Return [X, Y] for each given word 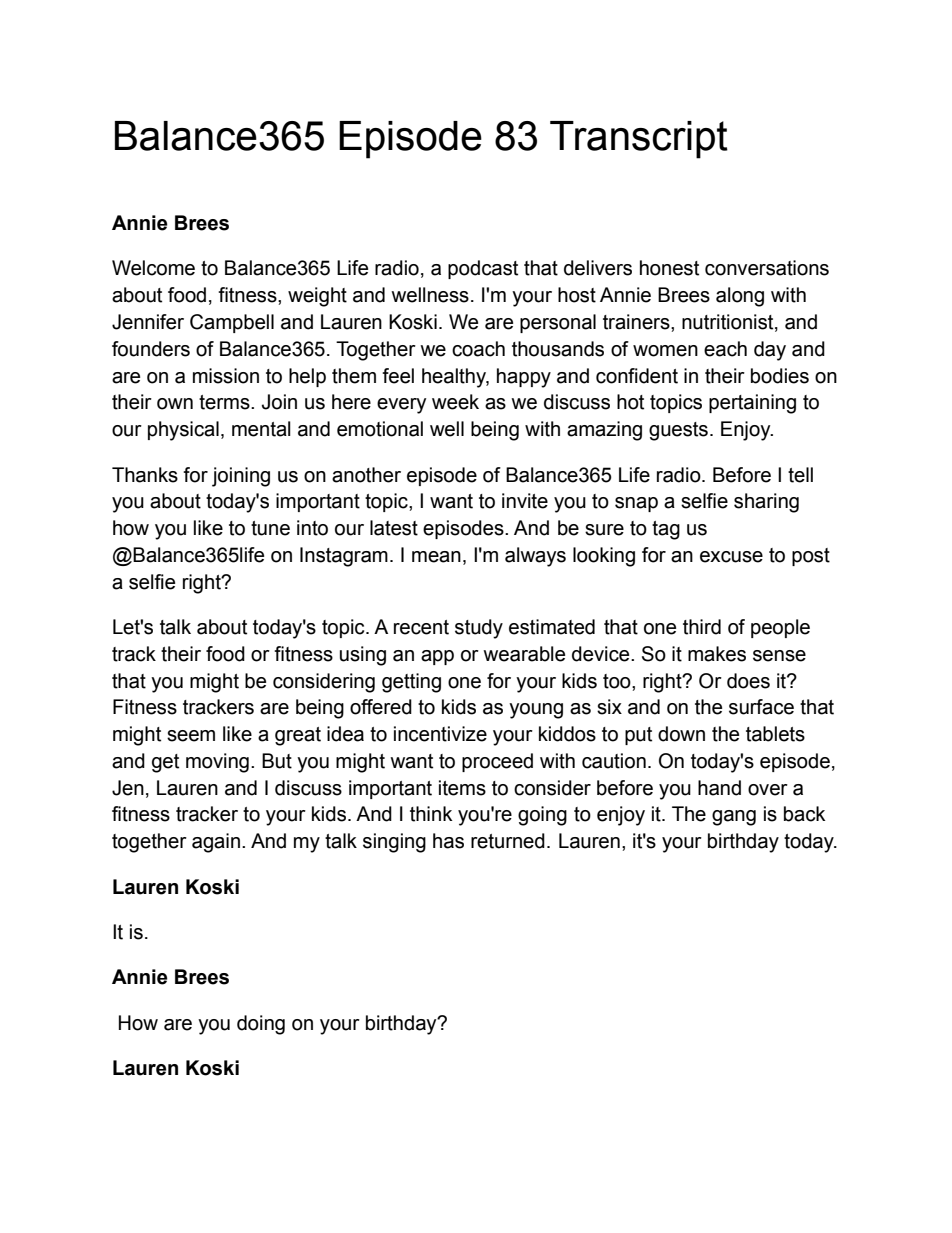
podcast [483, 269]
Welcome [153, 268]
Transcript [639, 140]
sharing [766, 503]
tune [270, 528]
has [448, 841]
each [725, 349]
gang [734, 818]
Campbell [232, 323]
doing [261, 1025]
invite [525, 501]
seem [191, 736]
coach [478, 349]
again [216, 843]
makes [717, 654]
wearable [524, 654]
